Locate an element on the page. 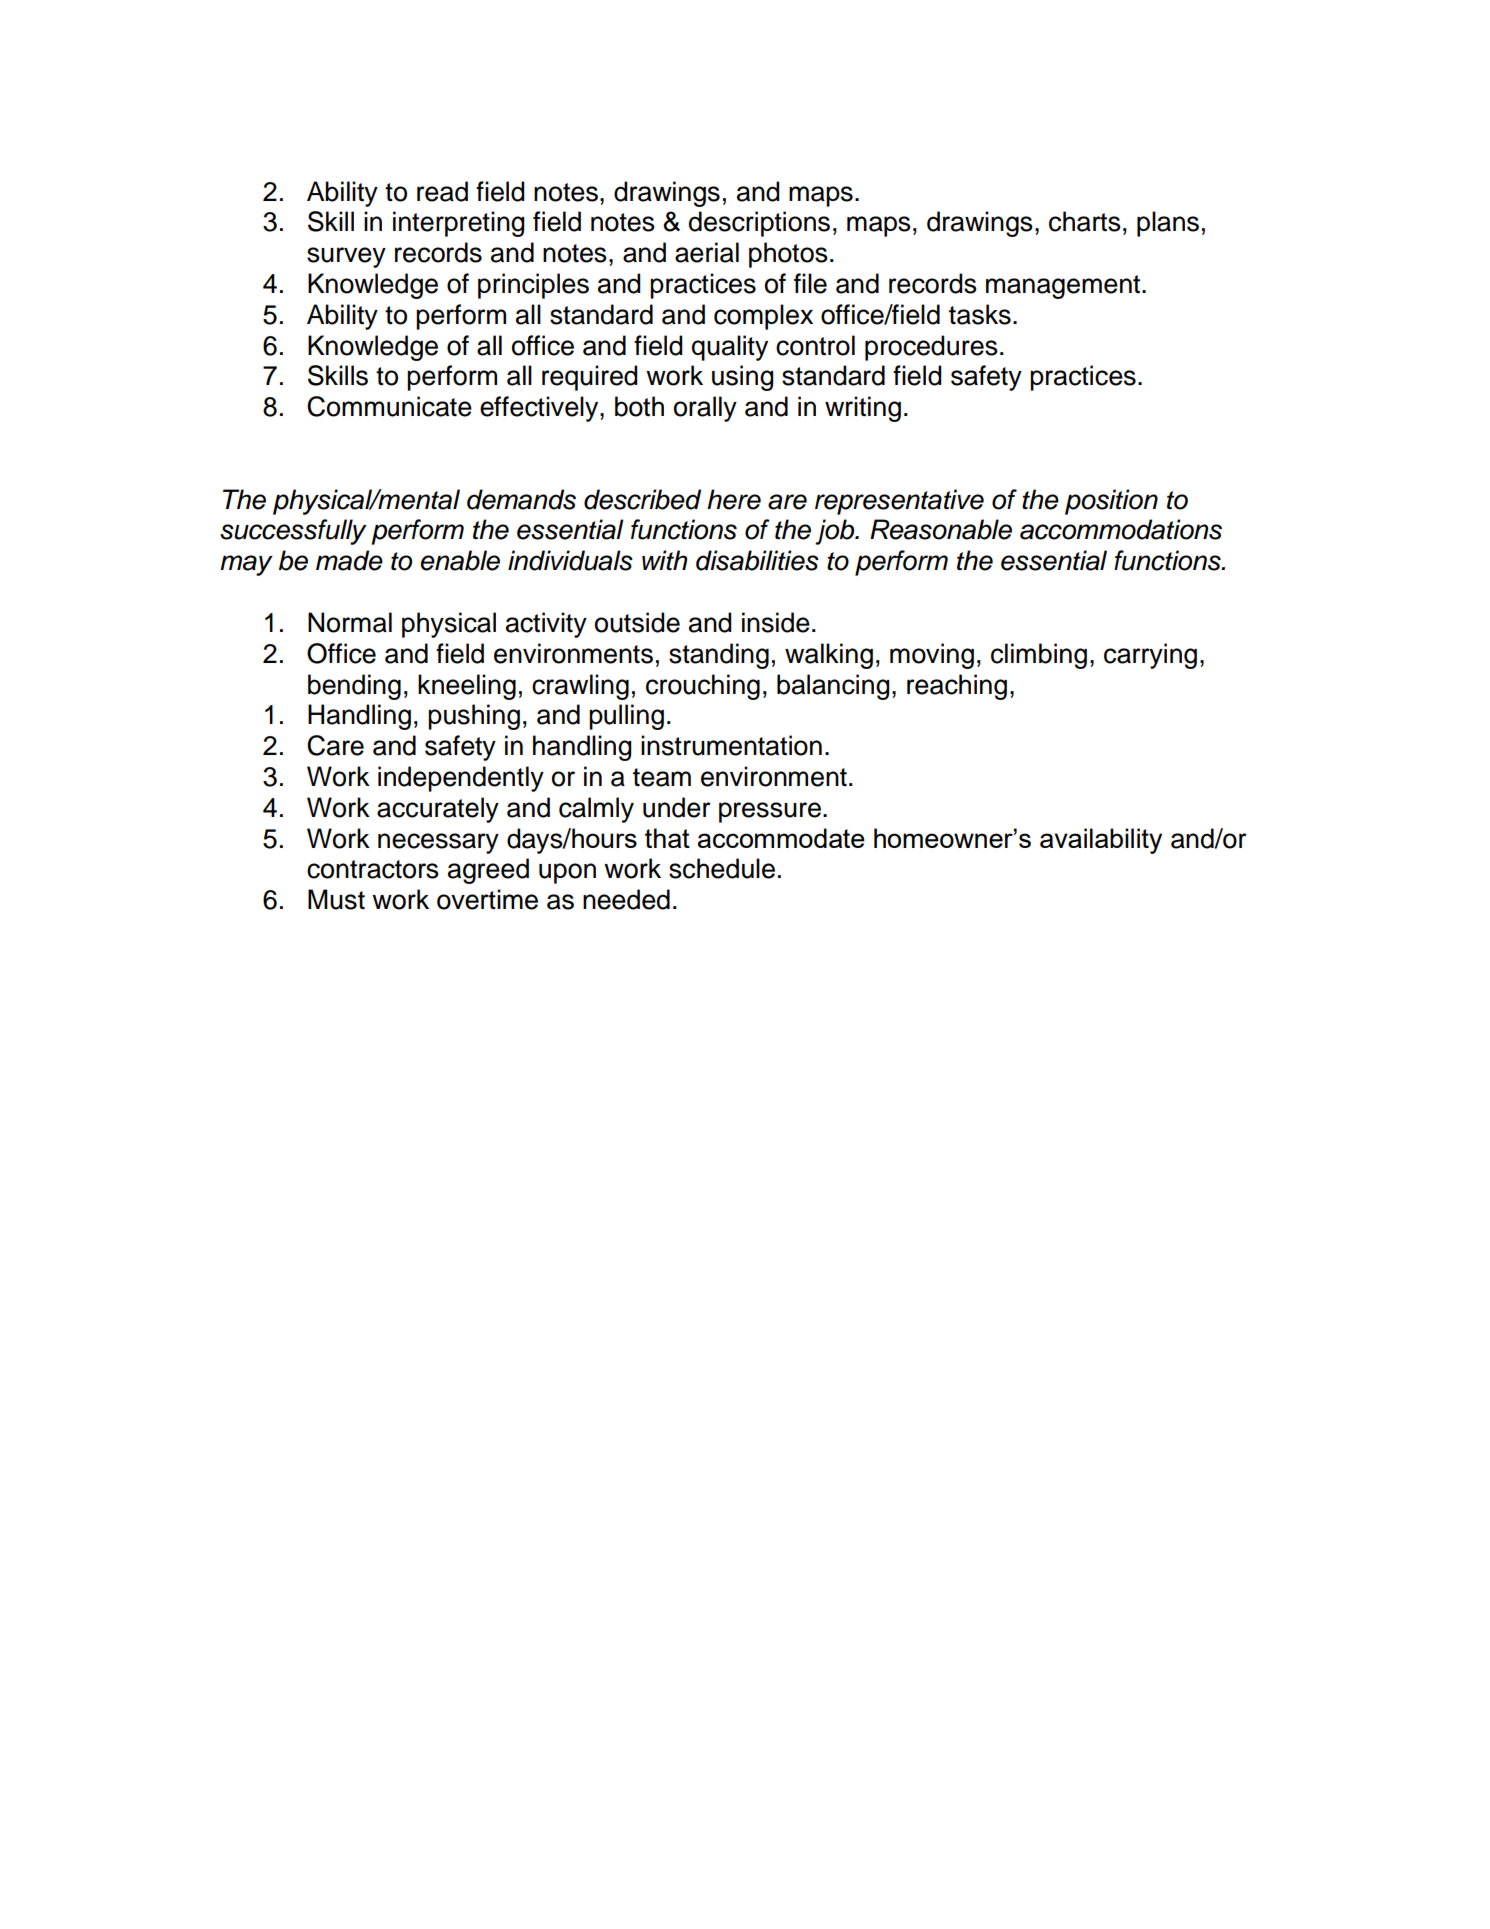 The width and height of the image is (1490, 1929). contractors is located at coordinates (373, 869).
